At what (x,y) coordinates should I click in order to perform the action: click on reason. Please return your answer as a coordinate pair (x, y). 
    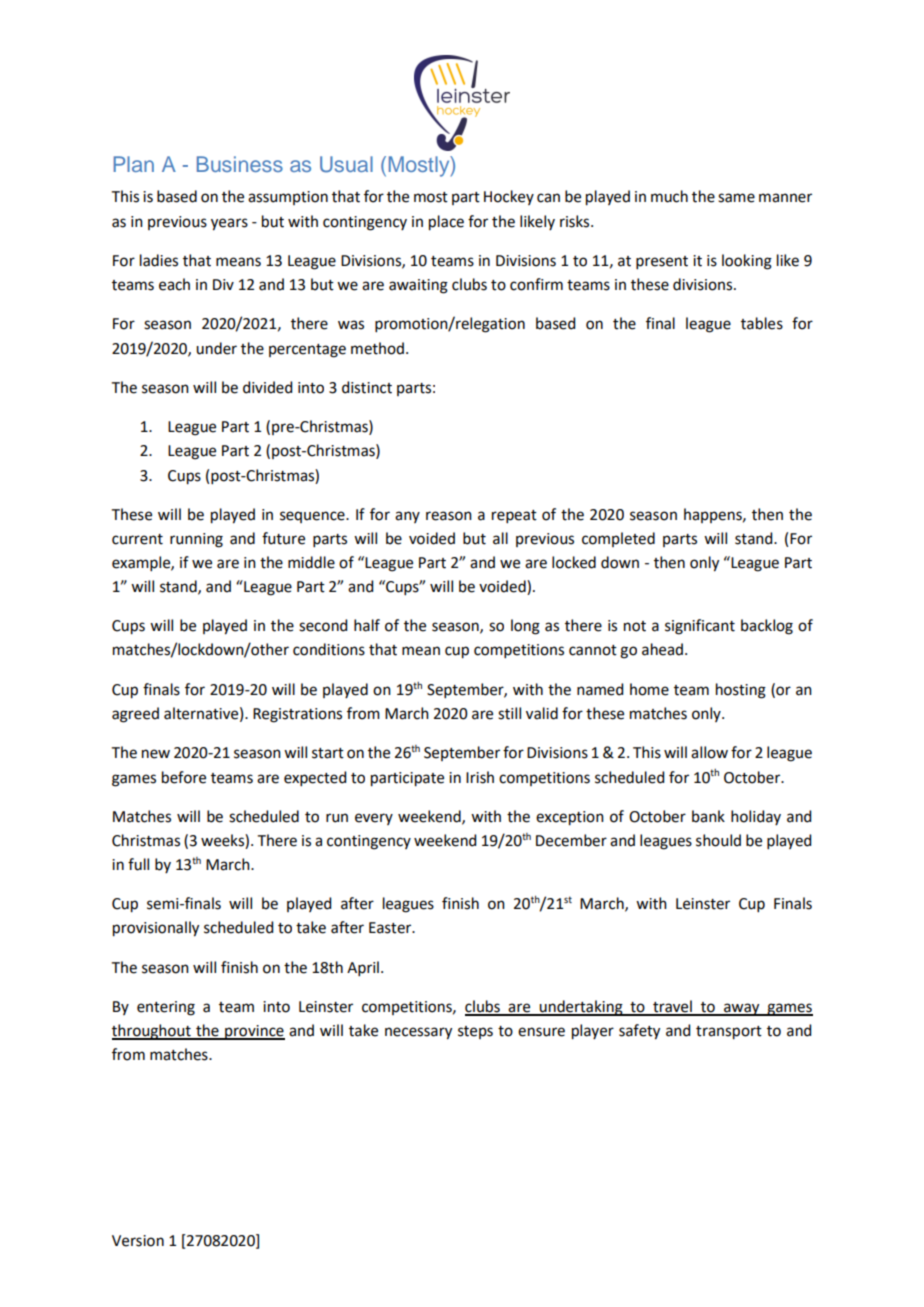
    Looking at the image, I should click on (449, 516).
